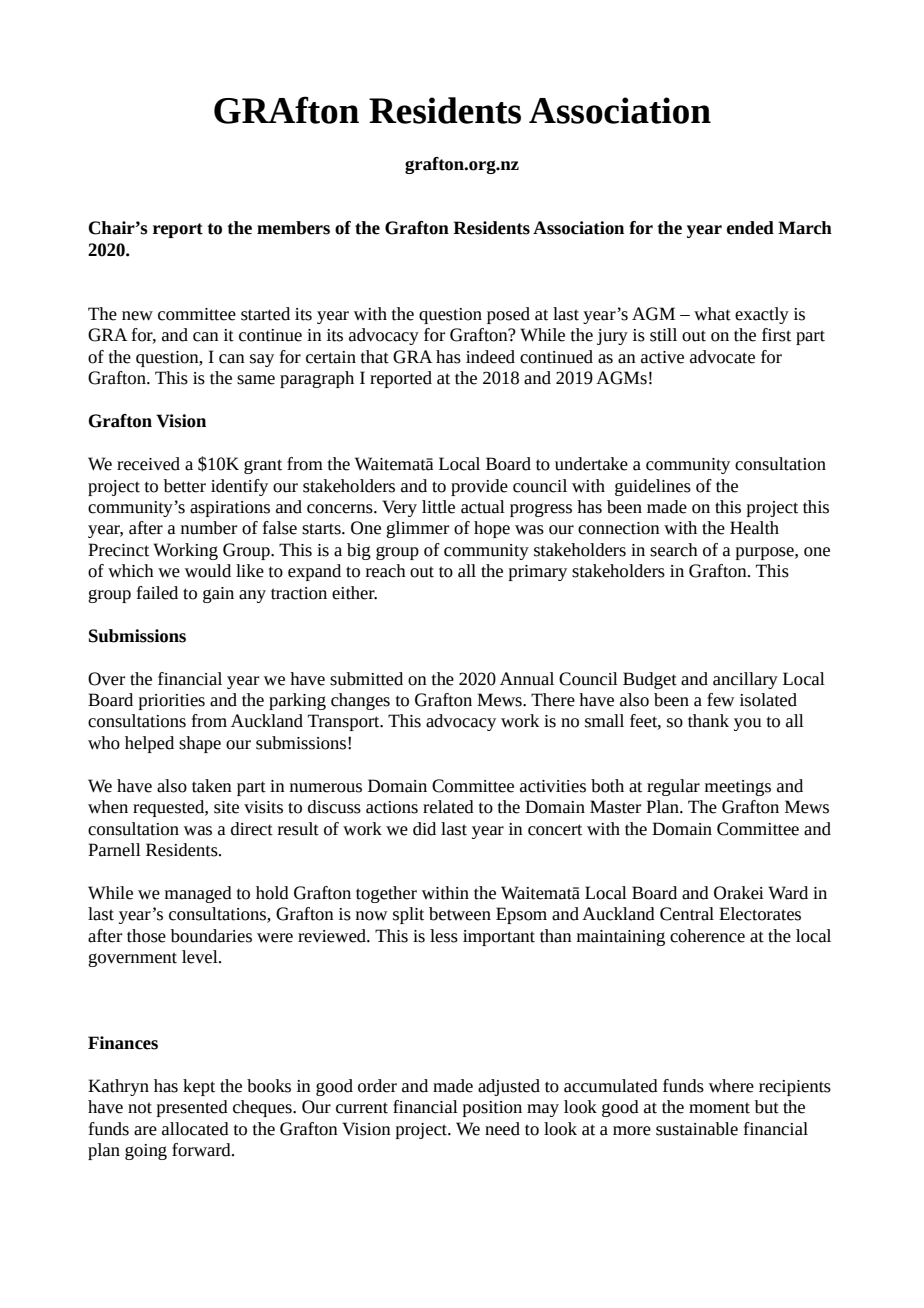  Describe the element at coordinates (492, 1109) in the document. I see `position` at that location.
